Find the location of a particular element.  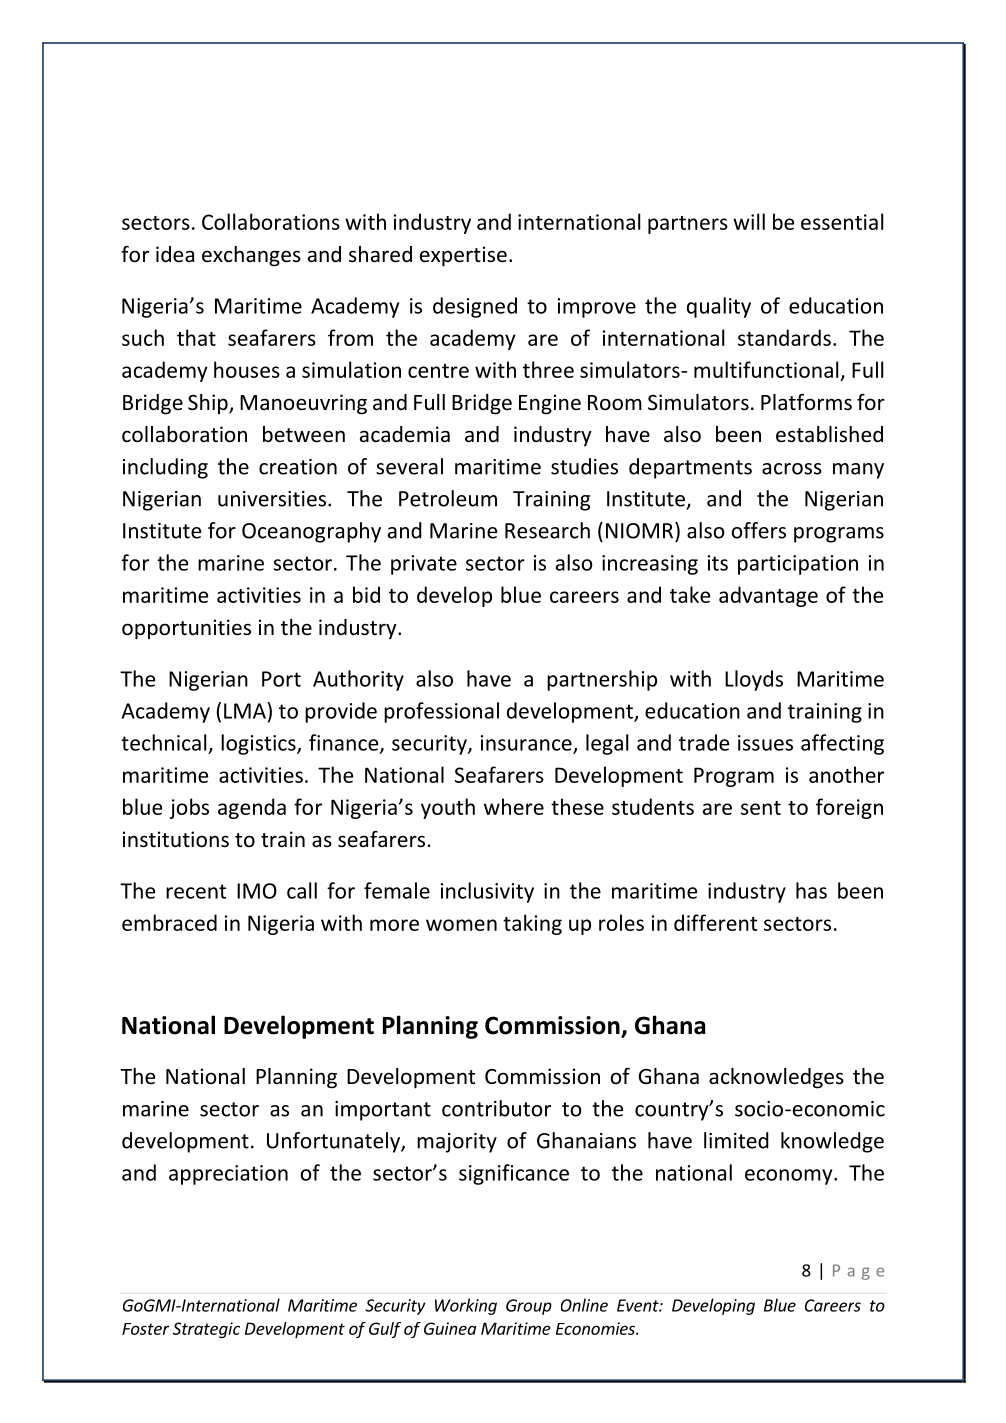

expertise is located at coordinates (463, 256).
